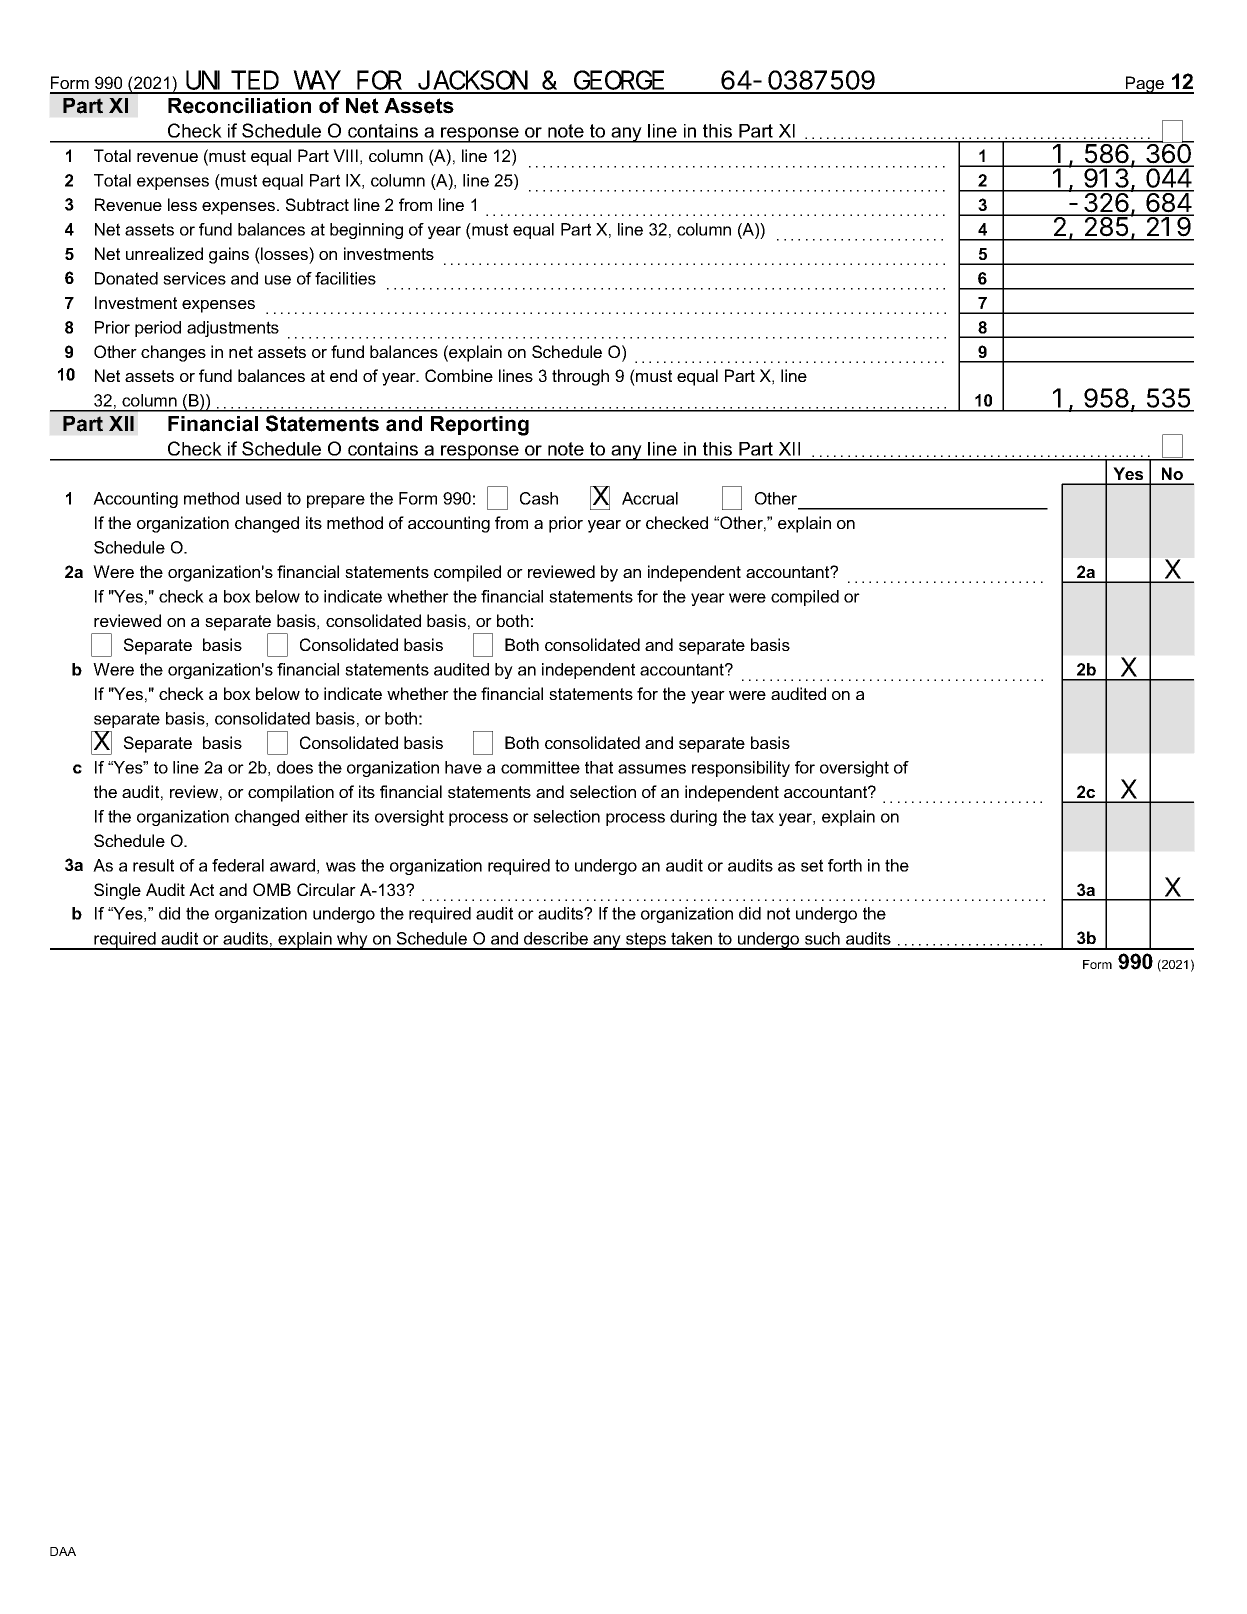 The width and height of the page is (1247, 1614). What do you see at coordinates (239, 106) in the page?
I see `Reconciliation` at bounding box center [239, 106].
